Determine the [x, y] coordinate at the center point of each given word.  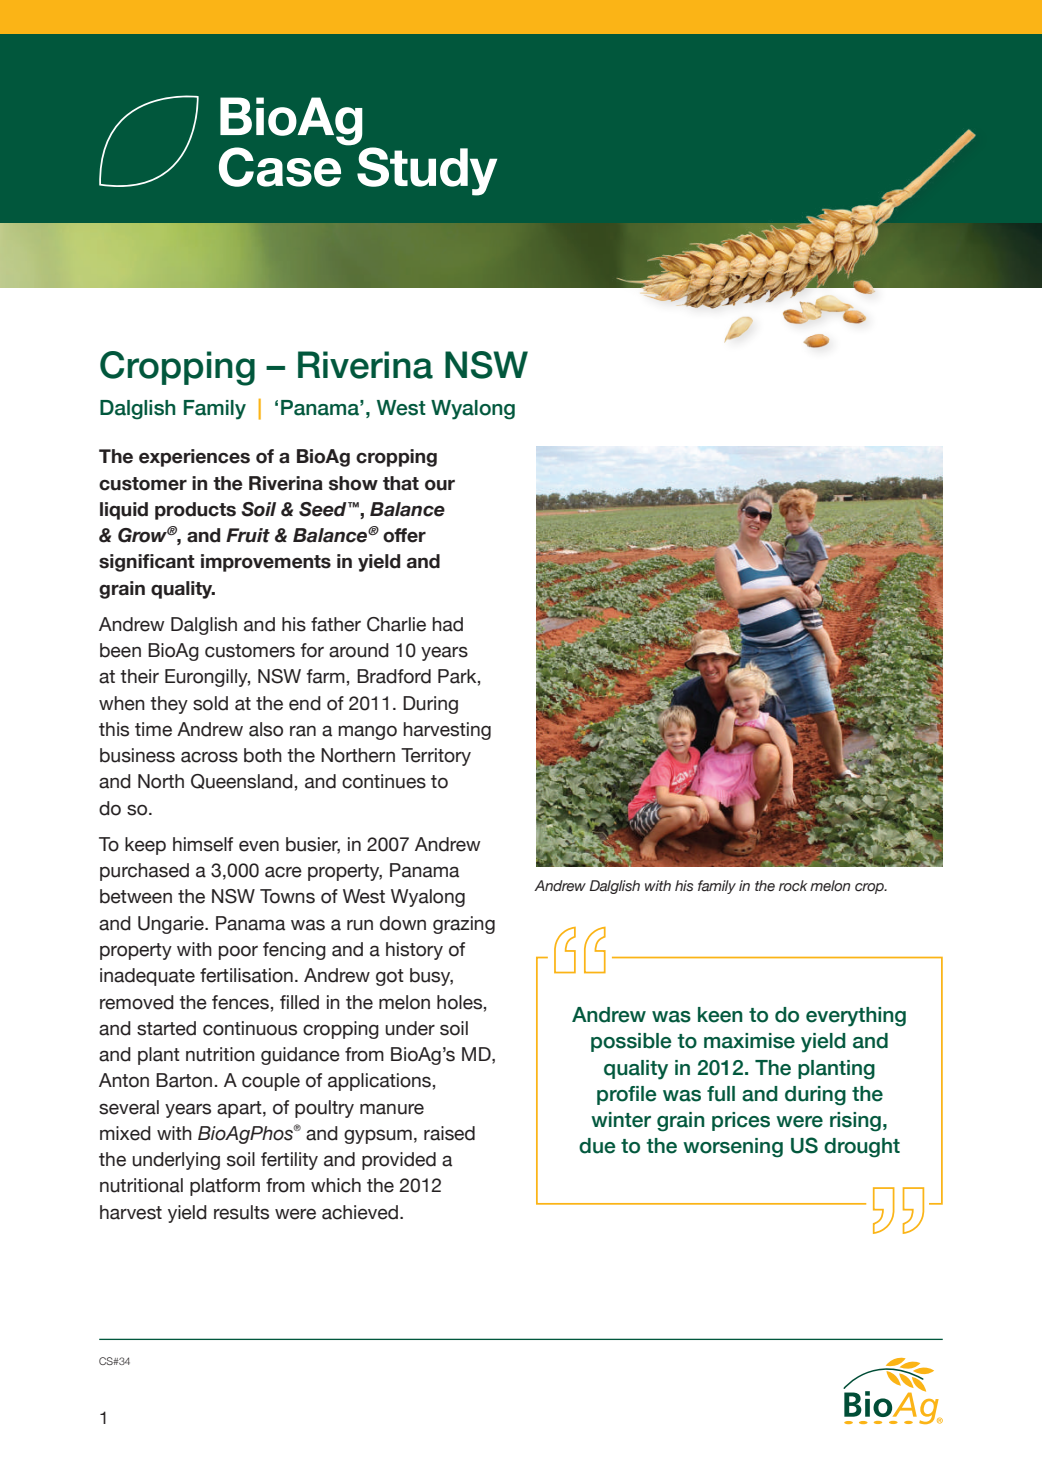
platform [225, 1187]
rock [793, 886]
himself [203, 844]
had [447, 624]
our [440, 485]
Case [281, 165]
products [195, 511]
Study [427, 171]
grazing [464, 925]
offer [404, 535]
